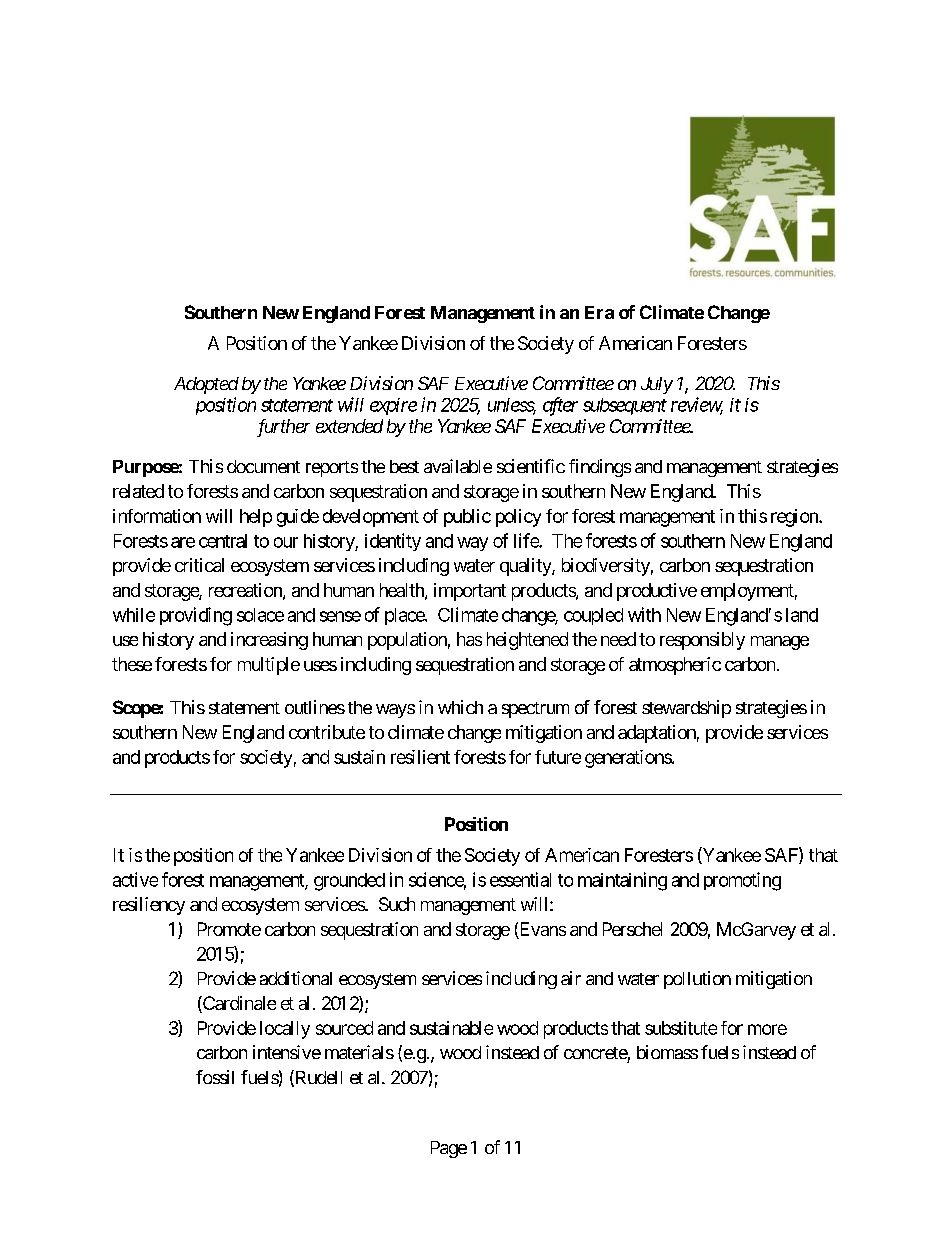 This page has height=1233, width=952. I want to click on active, so click(135, 879).
